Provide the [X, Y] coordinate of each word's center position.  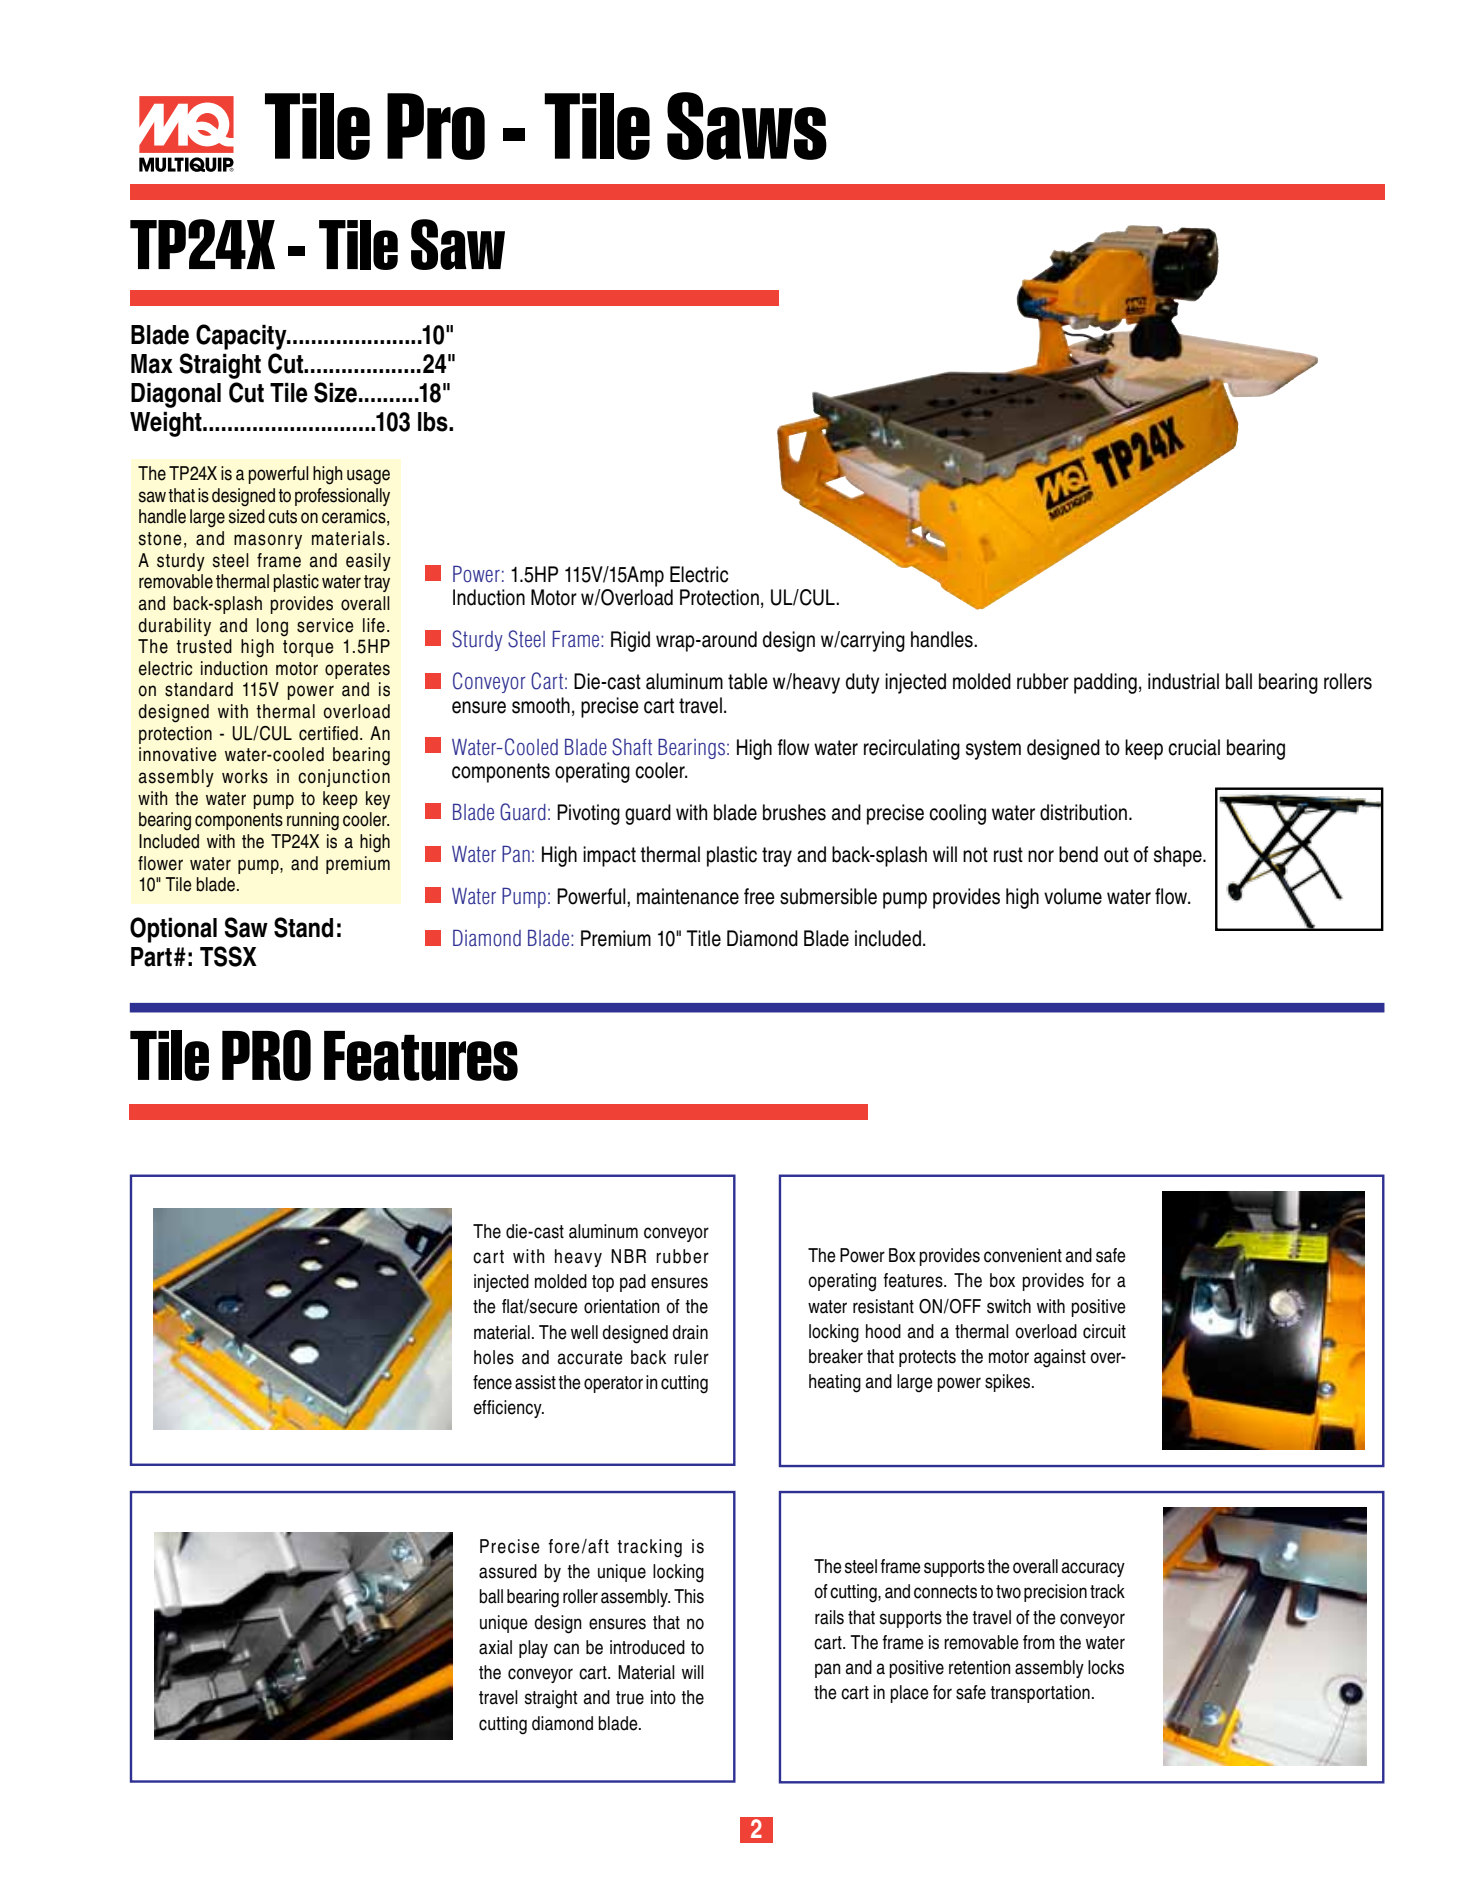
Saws [747, 126]
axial [495, 1647]
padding [1105, 683]
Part [151, 957]
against [1060, 1358]
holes [494, 1357]
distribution [1083, 812]
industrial [1183, 681]
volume [1073, 896]
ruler [691, 1357]
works [245, 776]
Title [703, 938]
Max [152, 364]
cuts [282, 517]
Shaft [632, 747]
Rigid [630, 641]
